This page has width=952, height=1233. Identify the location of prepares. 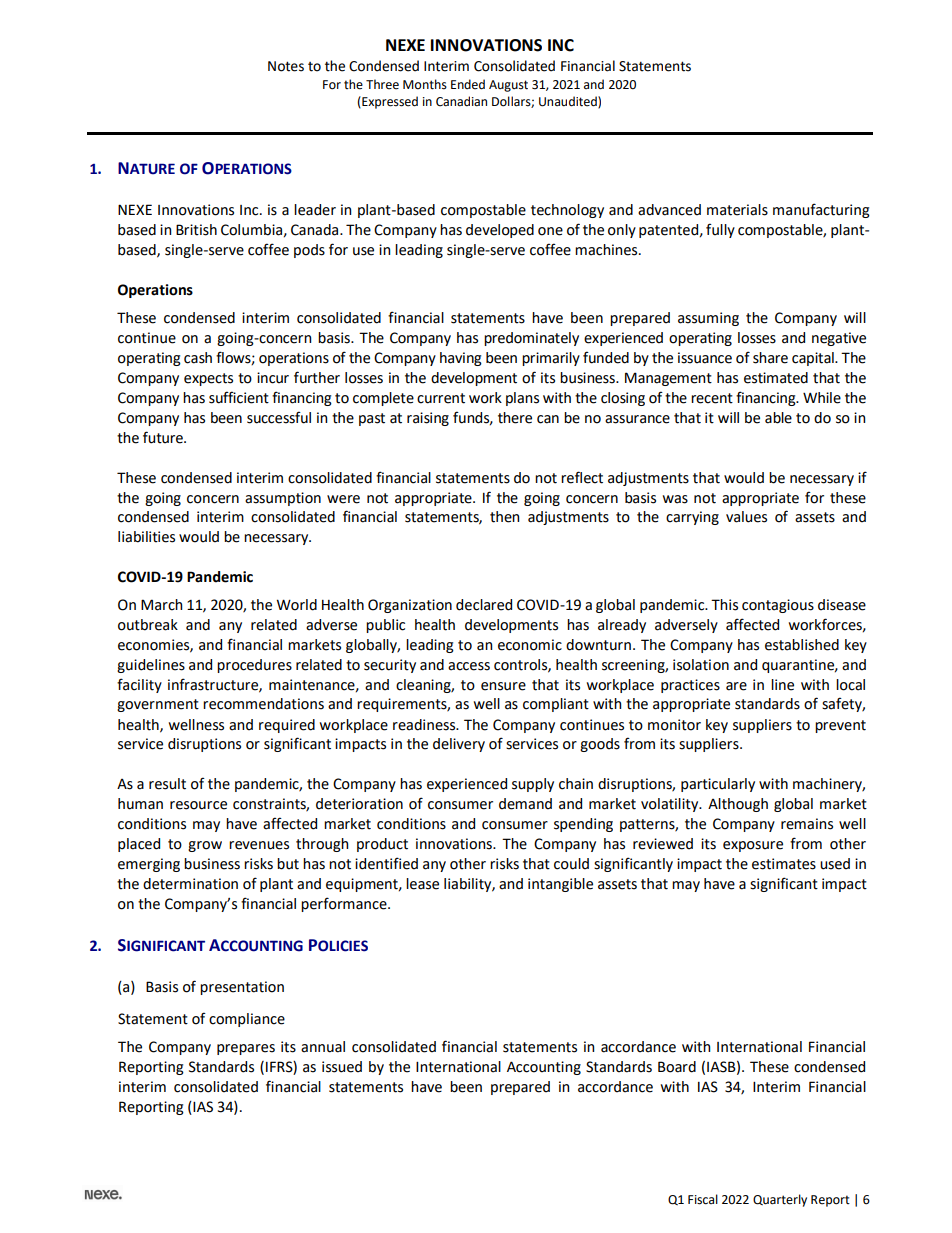
(246, 1049).
